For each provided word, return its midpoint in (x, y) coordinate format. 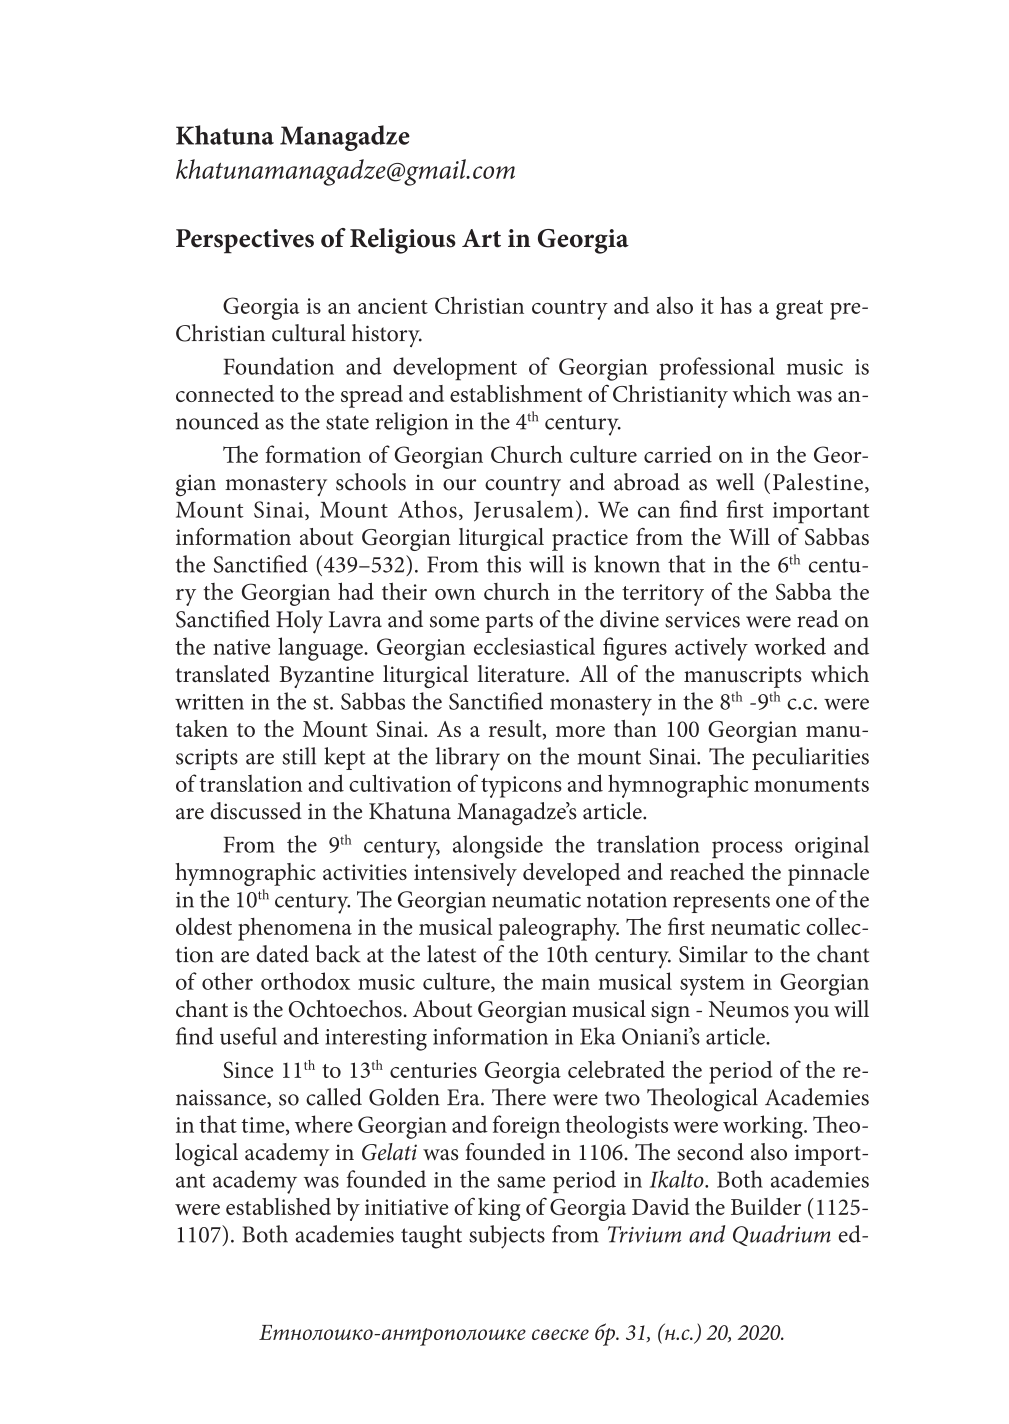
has (736, 305)
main (565, 982)
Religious (403, 241)
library (468, 759)
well (735, 482)
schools (371, 482)
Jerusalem (523, 511)
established (278, 1206)
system (712, 986)
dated (283, 954)
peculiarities (810, 758)
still (299, 756)
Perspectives (245, 241)
